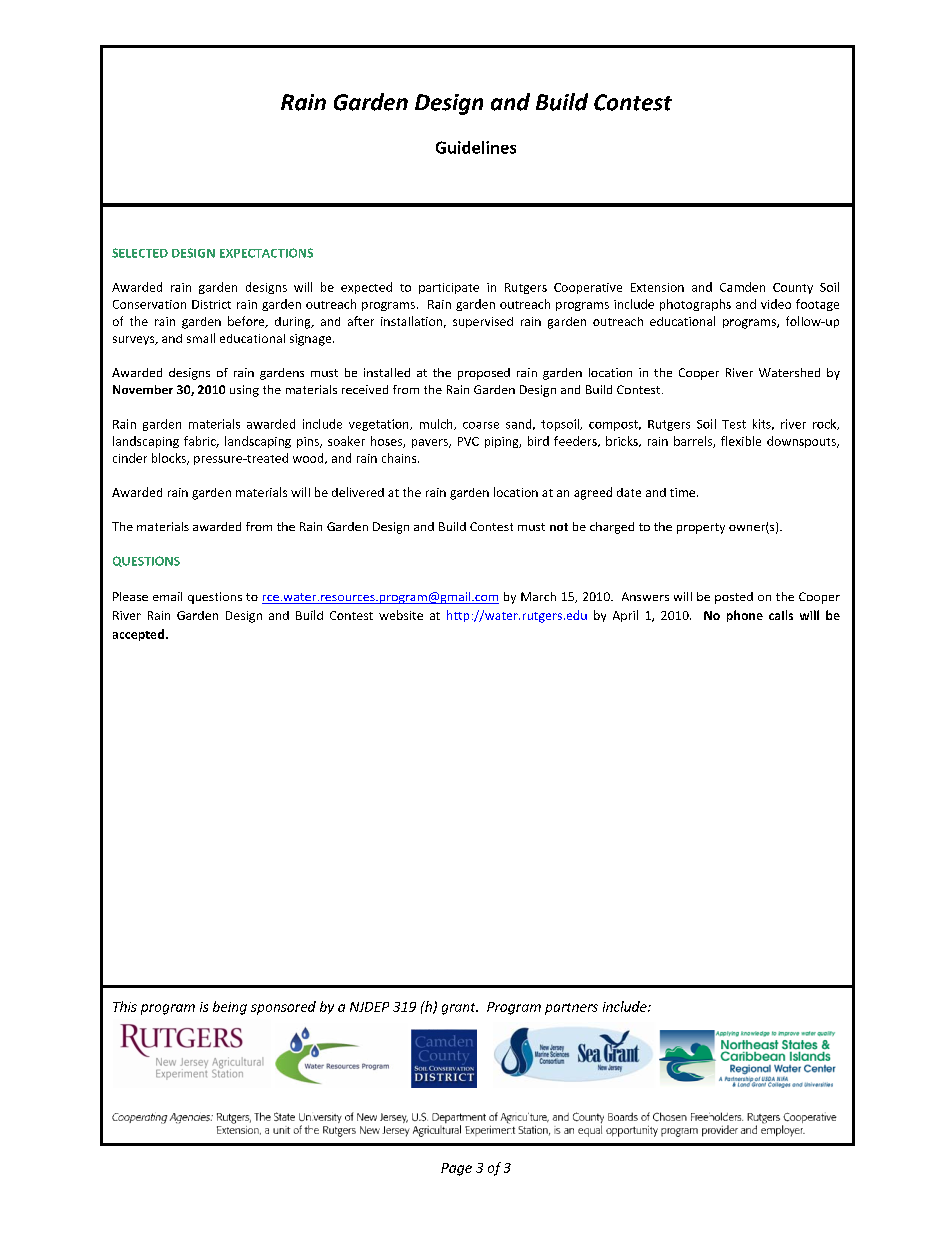 This page has width=952, height=1233. What do you see at coordinates (138, 635) in the page?
I see `accepted` at bounding box center [138, 635].
